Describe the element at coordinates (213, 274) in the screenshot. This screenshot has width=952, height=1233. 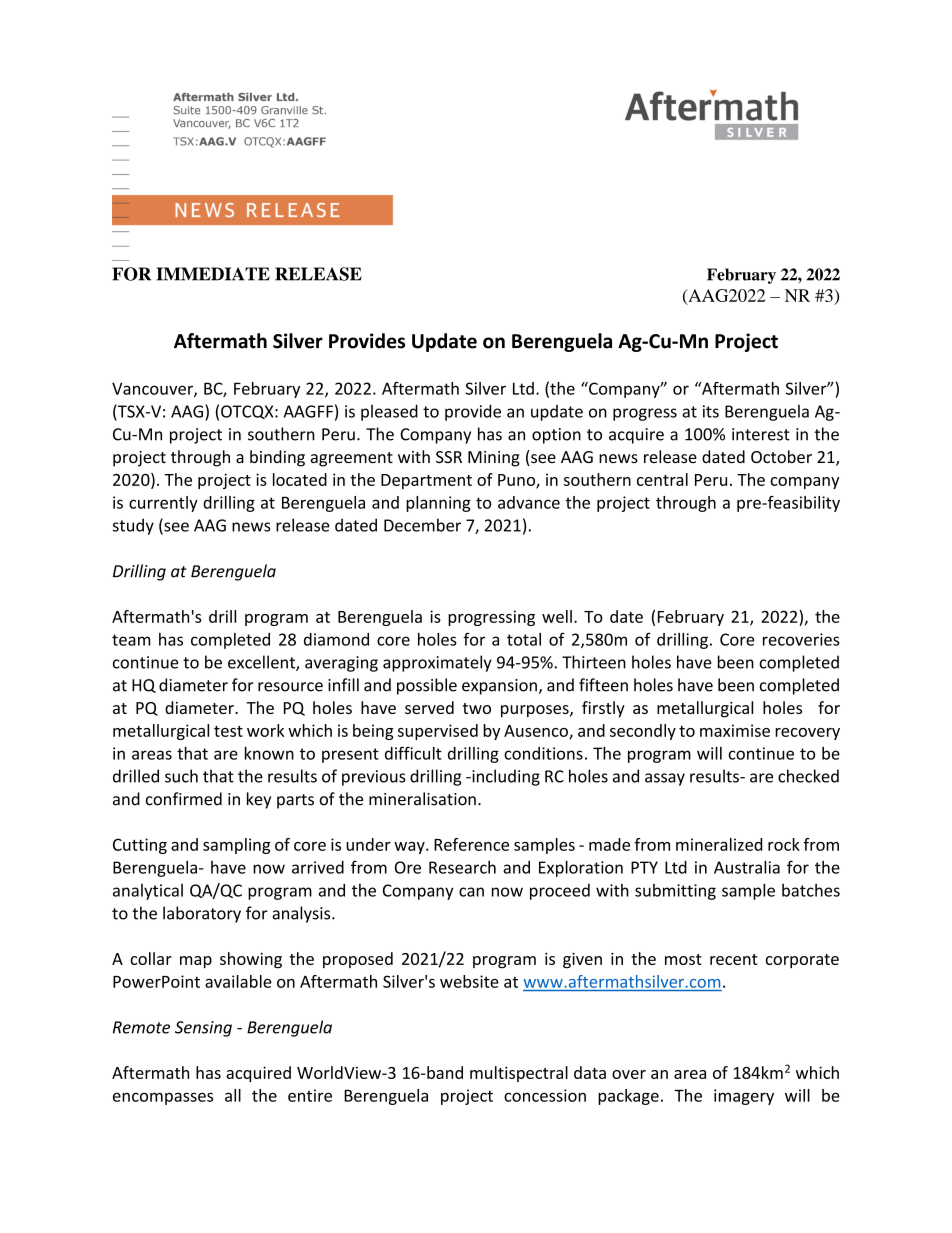
I see `IMMEDIATE` at that location.
